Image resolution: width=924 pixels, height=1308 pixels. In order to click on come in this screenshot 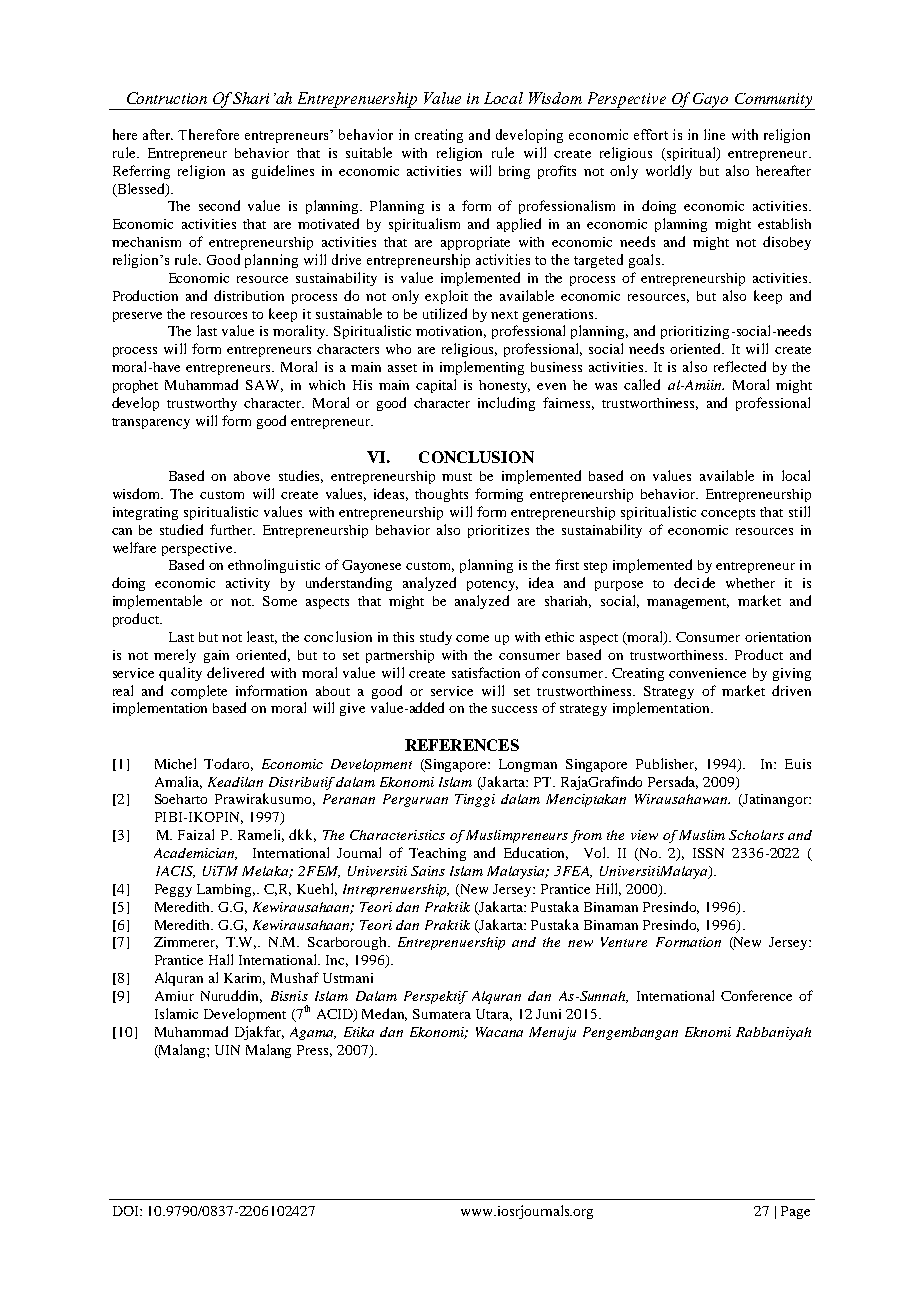, I will do `click(472, 638)`.
